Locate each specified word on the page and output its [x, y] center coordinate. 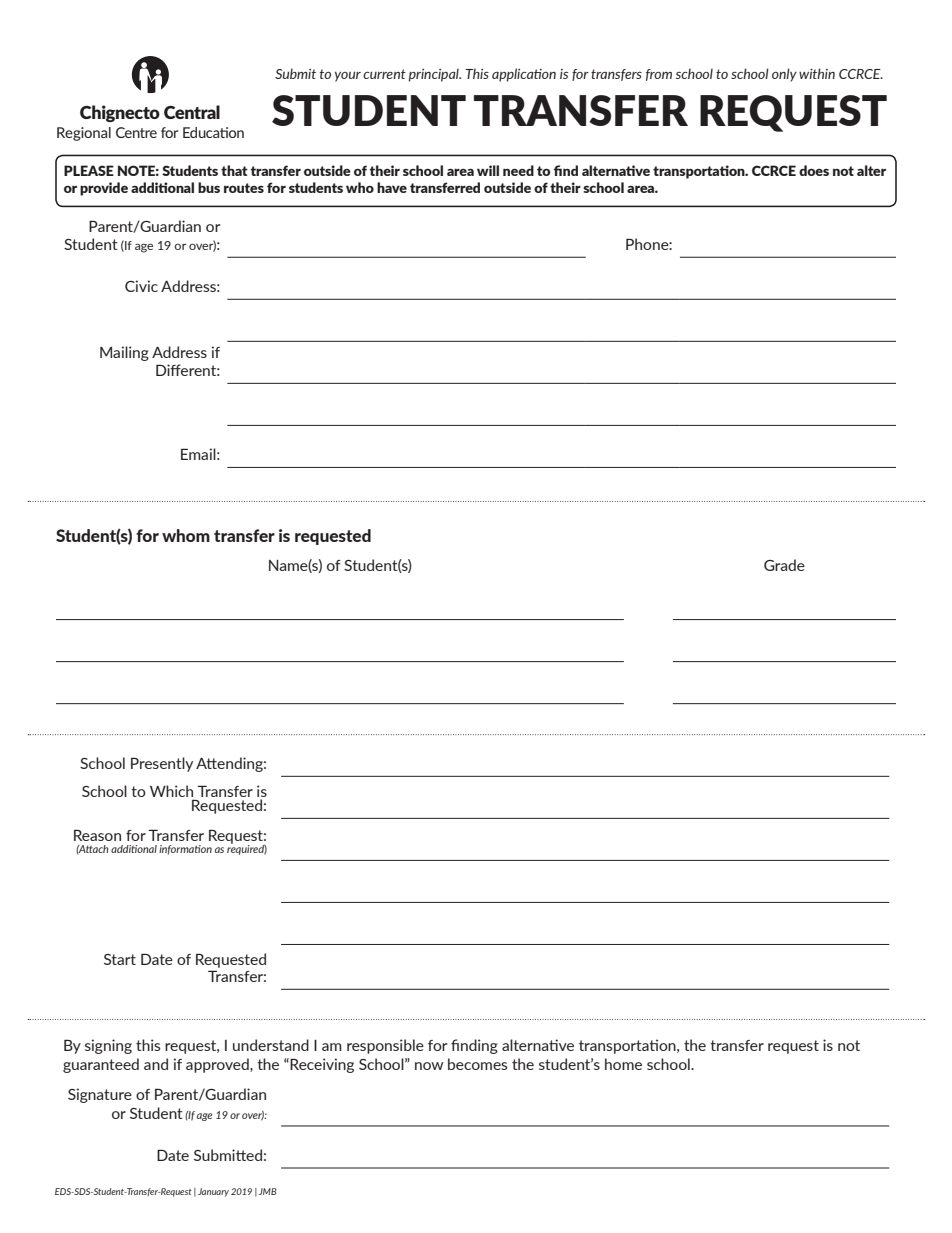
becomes [478, 1064]
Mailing [124, 353]
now [429, 1066]
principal [434, 75]
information [185, 850]
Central [192, 112]
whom [186, 535]
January [213, 1192]
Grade [784, 565]
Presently [162, 764]
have [392, 187]
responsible [385, 1046]
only [784, 75]
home [623, 1064]
